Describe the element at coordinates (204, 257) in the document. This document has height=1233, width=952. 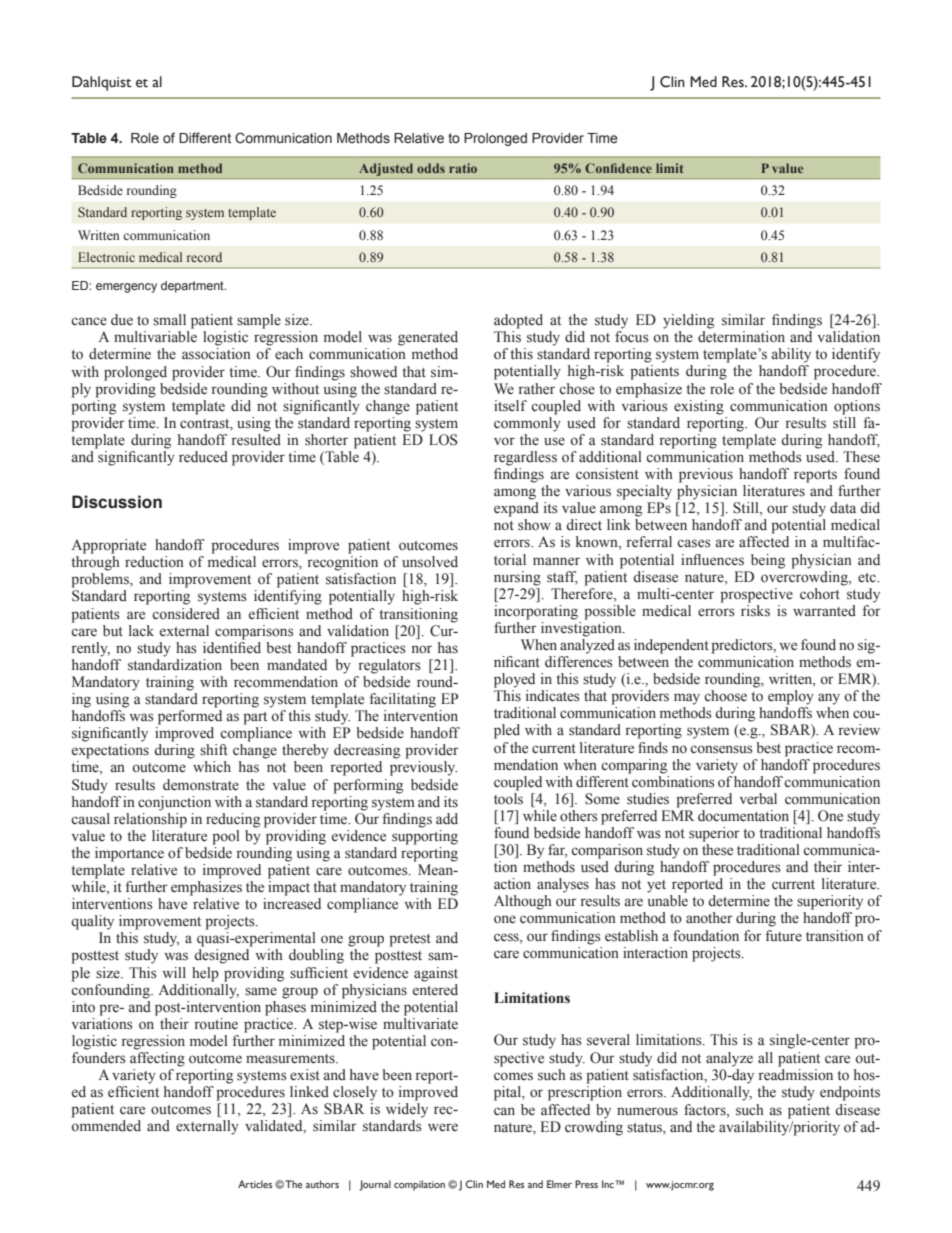
I see `record` at that location.
